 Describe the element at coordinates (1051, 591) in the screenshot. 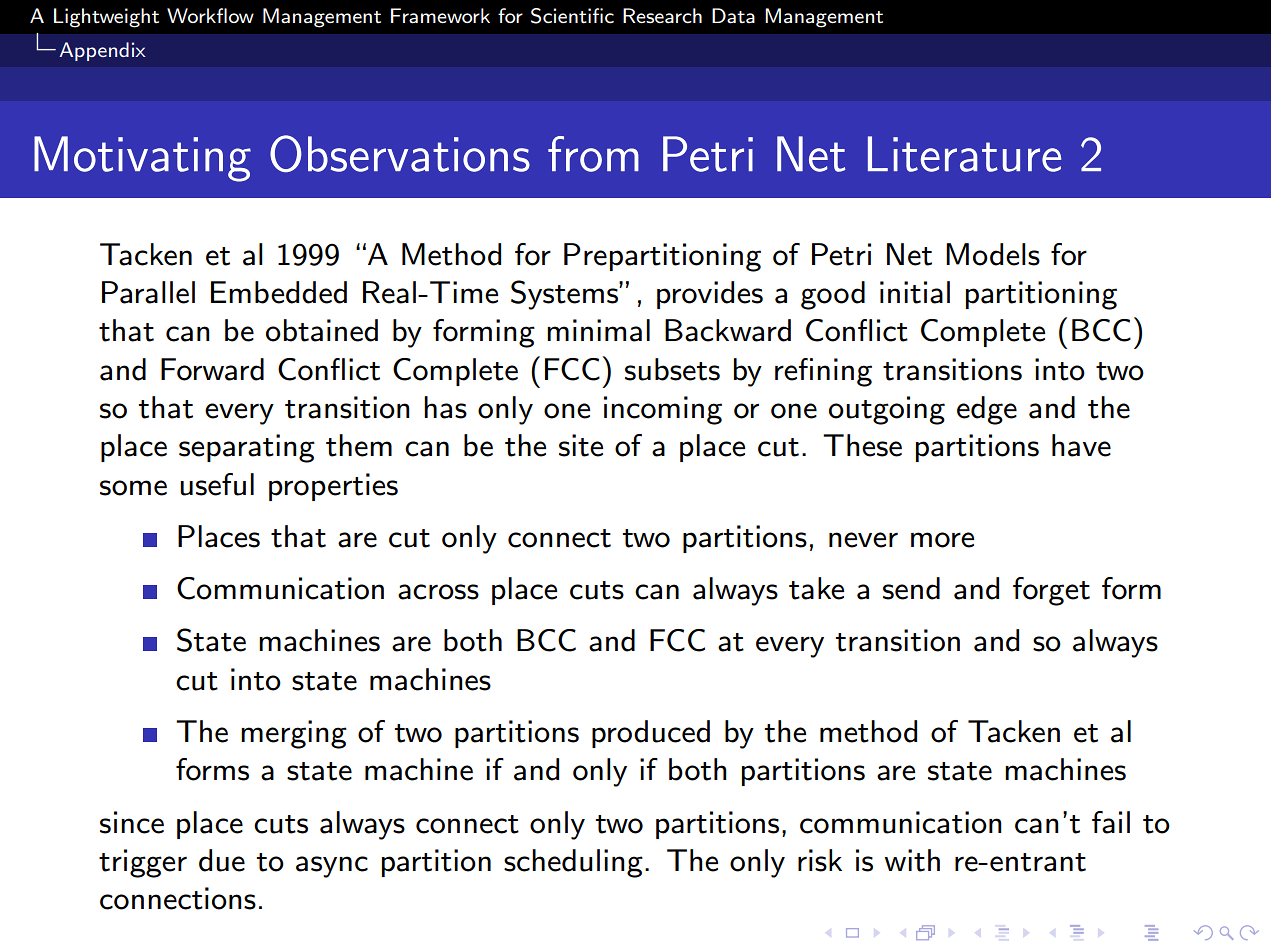

I see `forget` at that location.
